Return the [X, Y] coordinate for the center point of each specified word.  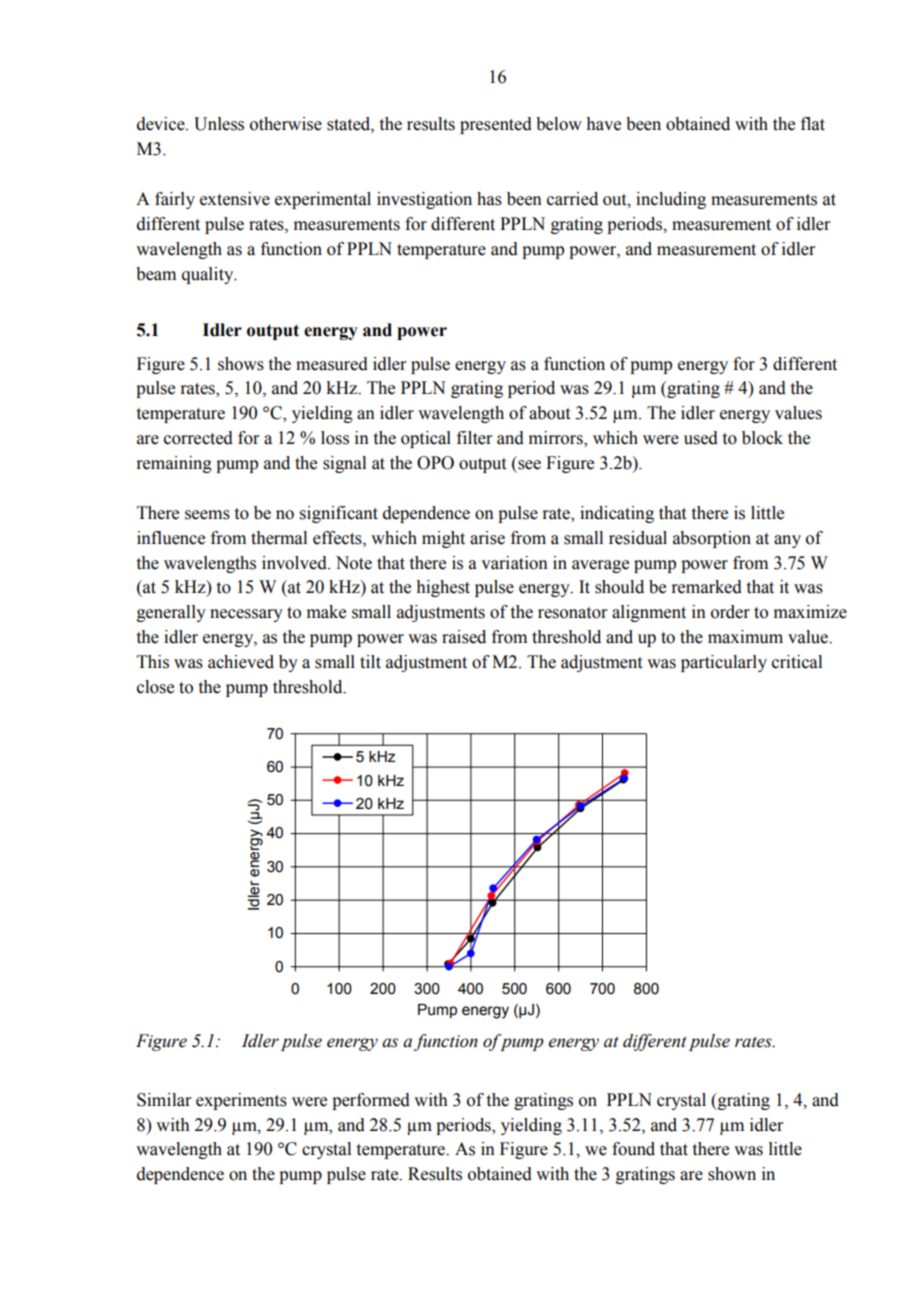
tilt [370, 662]
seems [207, 515]
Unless [219, 124]
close [155, 687]
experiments [241, 1101]
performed [371, 1101]
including [671, 200]
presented [496, 125]
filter [475, 438]
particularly [724, 663]
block [762, 438]
